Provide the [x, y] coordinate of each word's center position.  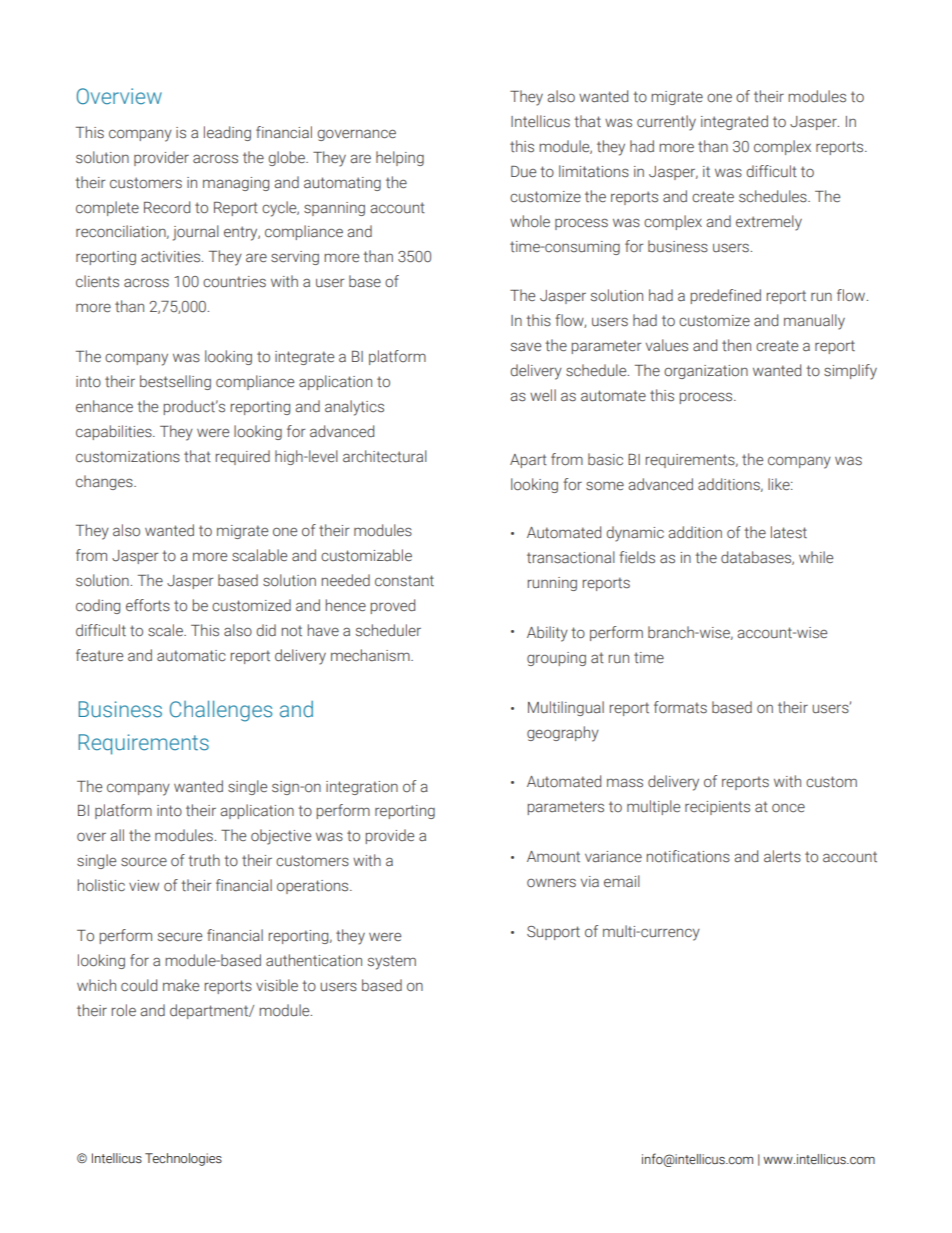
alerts [782, 856]
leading [227, 133]
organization [706, 372]
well [543, 395]
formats [680, 707]
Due [523, 171]
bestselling [175, 382]
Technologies [183, 1159]
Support [553, 933]
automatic [191, 656]
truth [204, 860]
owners [551, 883]
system [392, 962]
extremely [769, 223]
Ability [547, 634]
